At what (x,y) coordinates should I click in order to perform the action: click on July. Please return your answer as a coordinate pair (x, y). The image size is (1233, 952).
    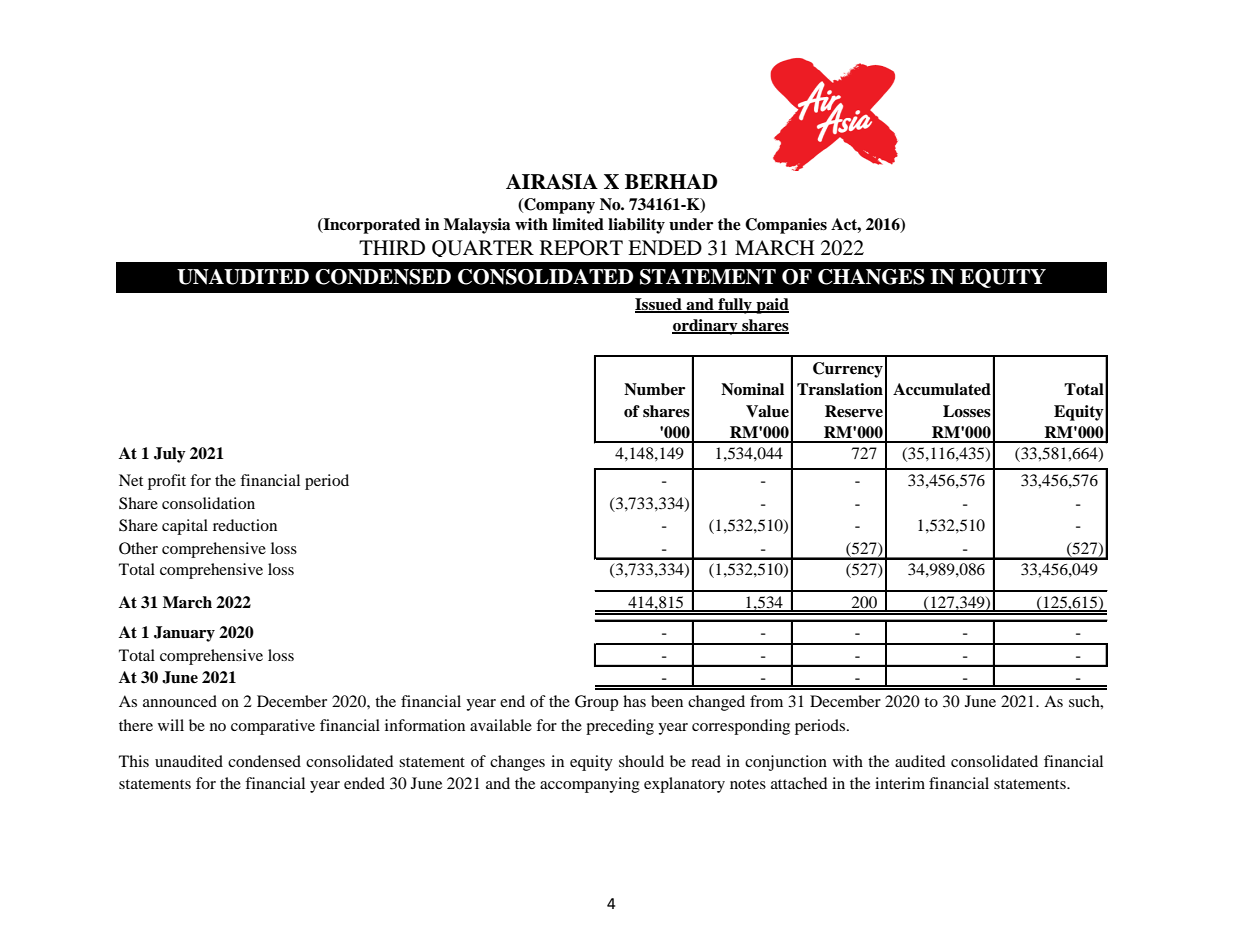
    Looking at the image, I should click on (170, 455).
